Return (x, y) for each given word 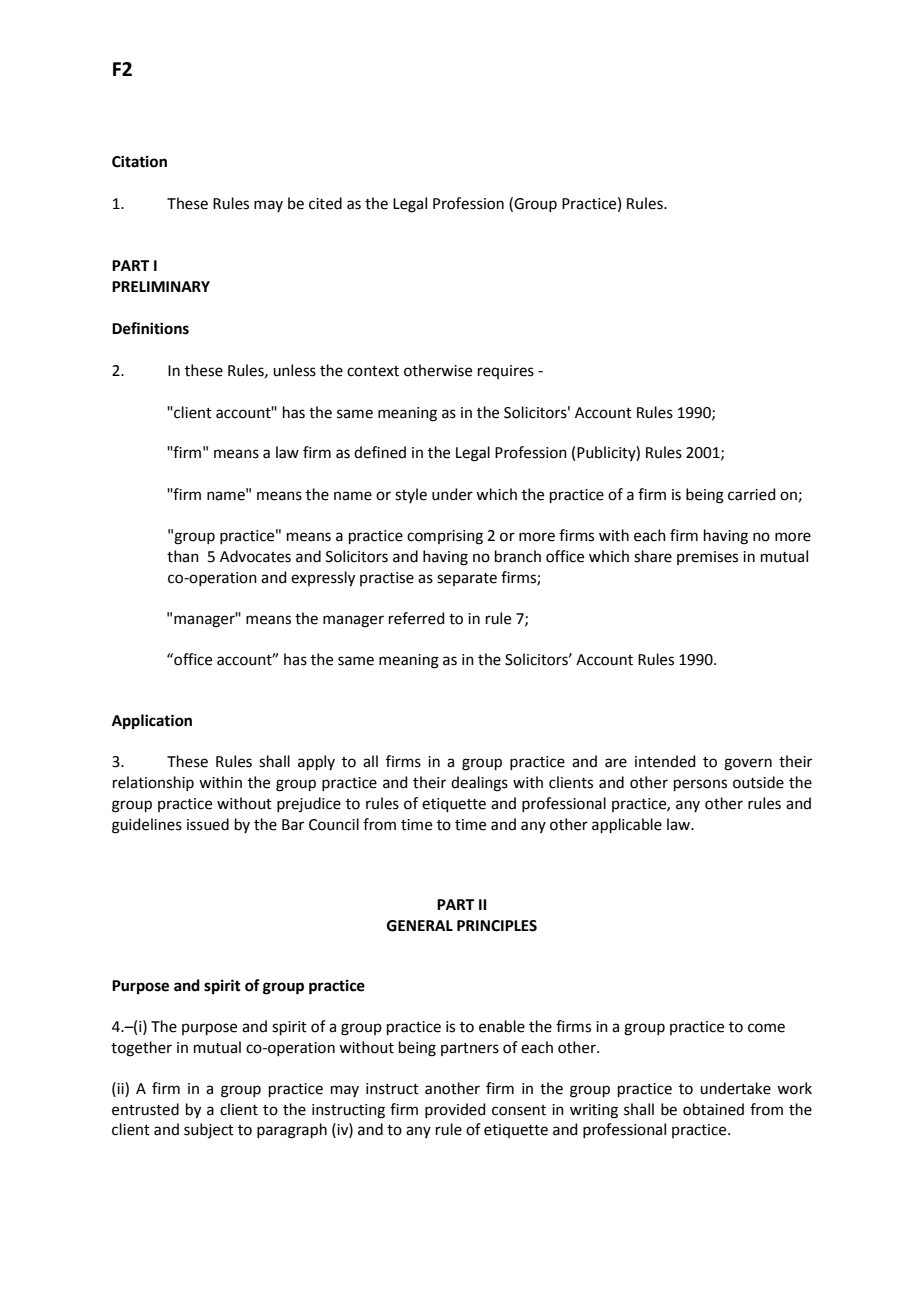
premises (707, 558)
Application (152, 722)
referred (417, 618)
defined (380, 452)
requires (506, 372)
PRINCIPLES (497, 926)
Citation (139, 161)
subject (209, 1130)
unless (294, 370)
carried (752, 494)
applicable (627, 825)
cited (325, 203)
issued (208, 824)
